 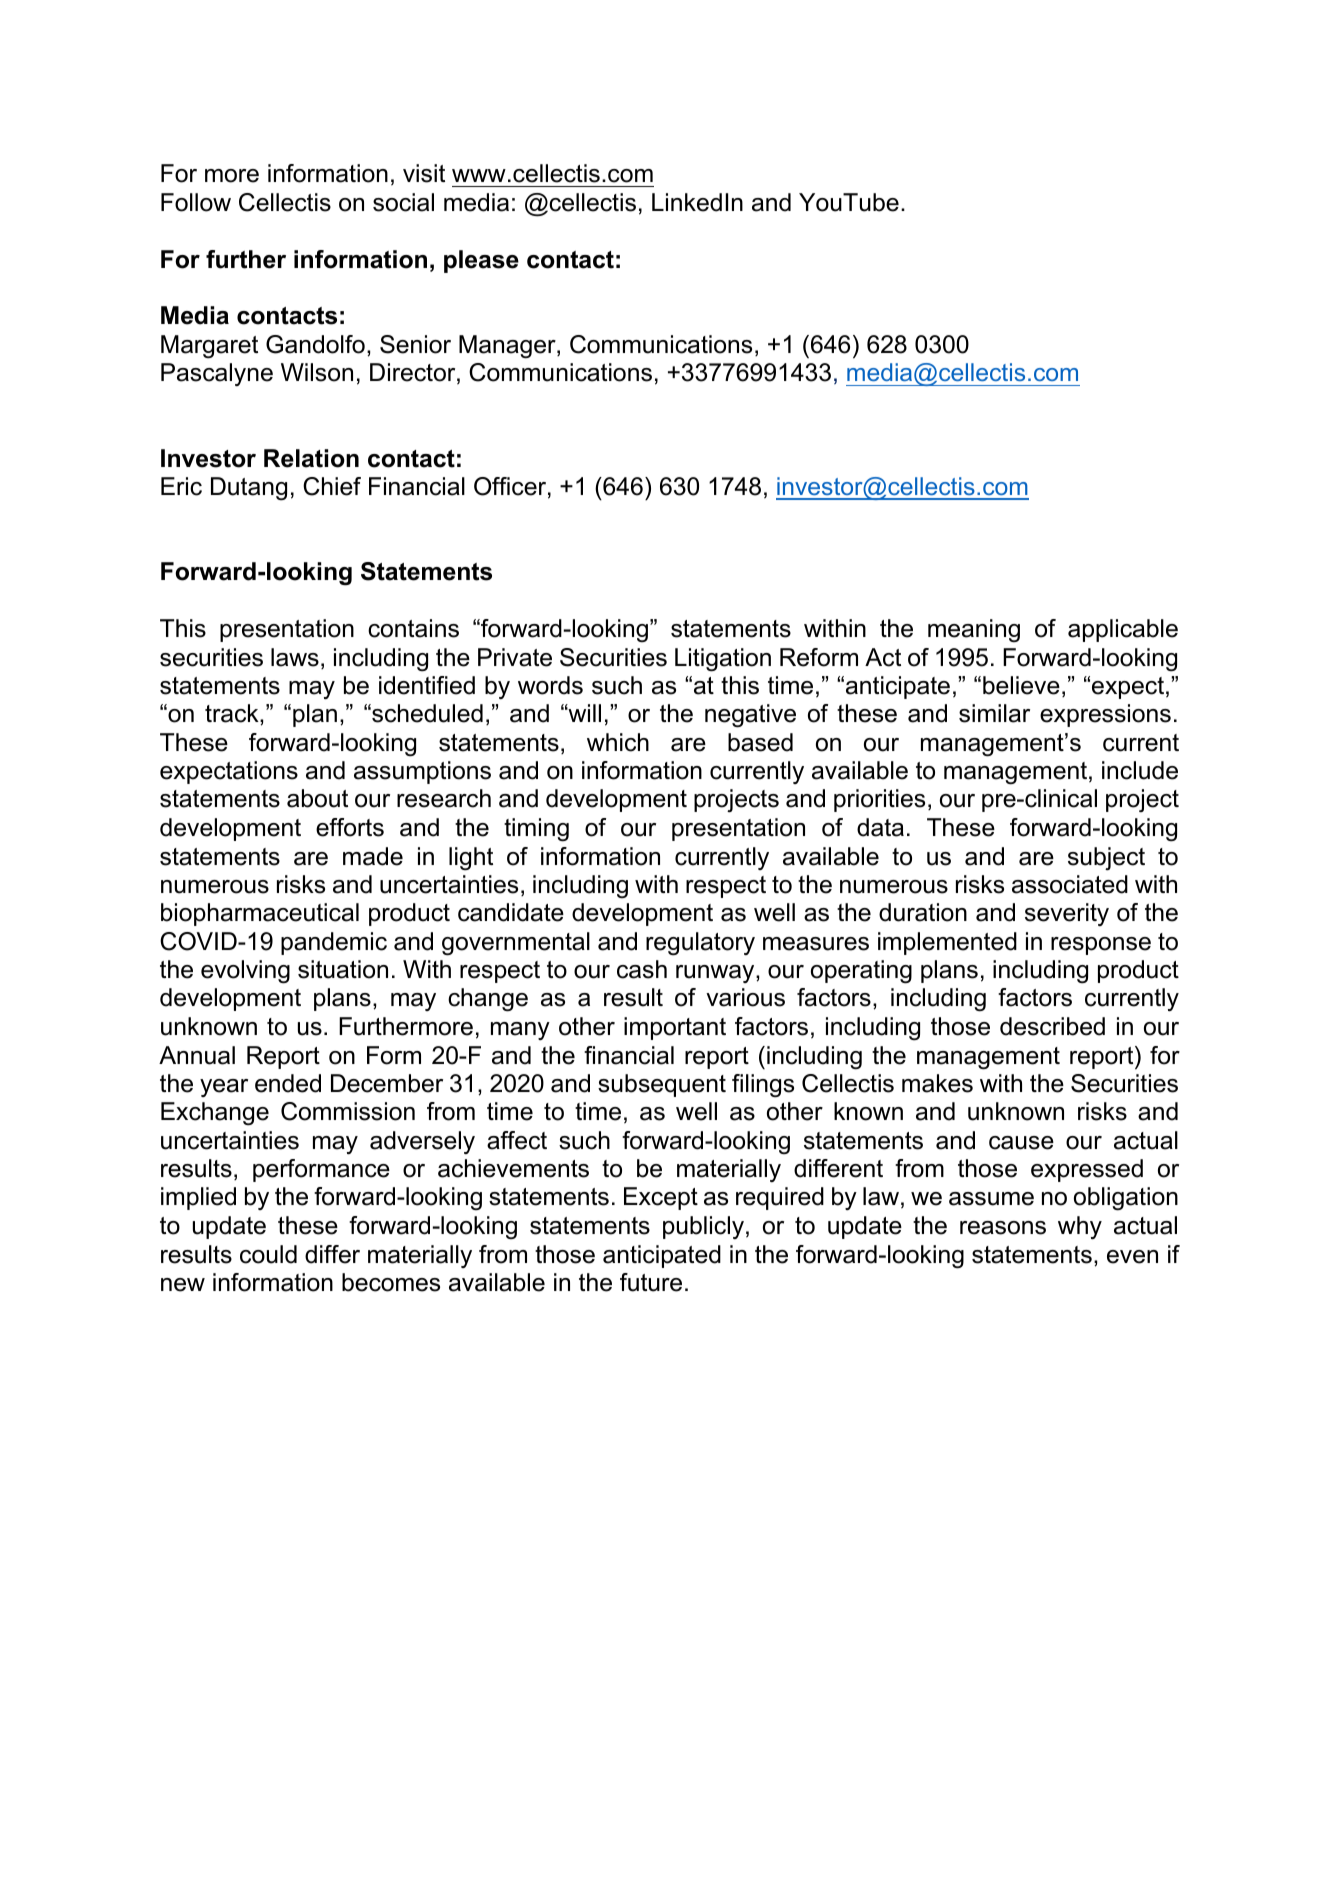 What do you see at coordinates (415, 344) in the document?
I see `Senior` at bounding box center [415, 344].
